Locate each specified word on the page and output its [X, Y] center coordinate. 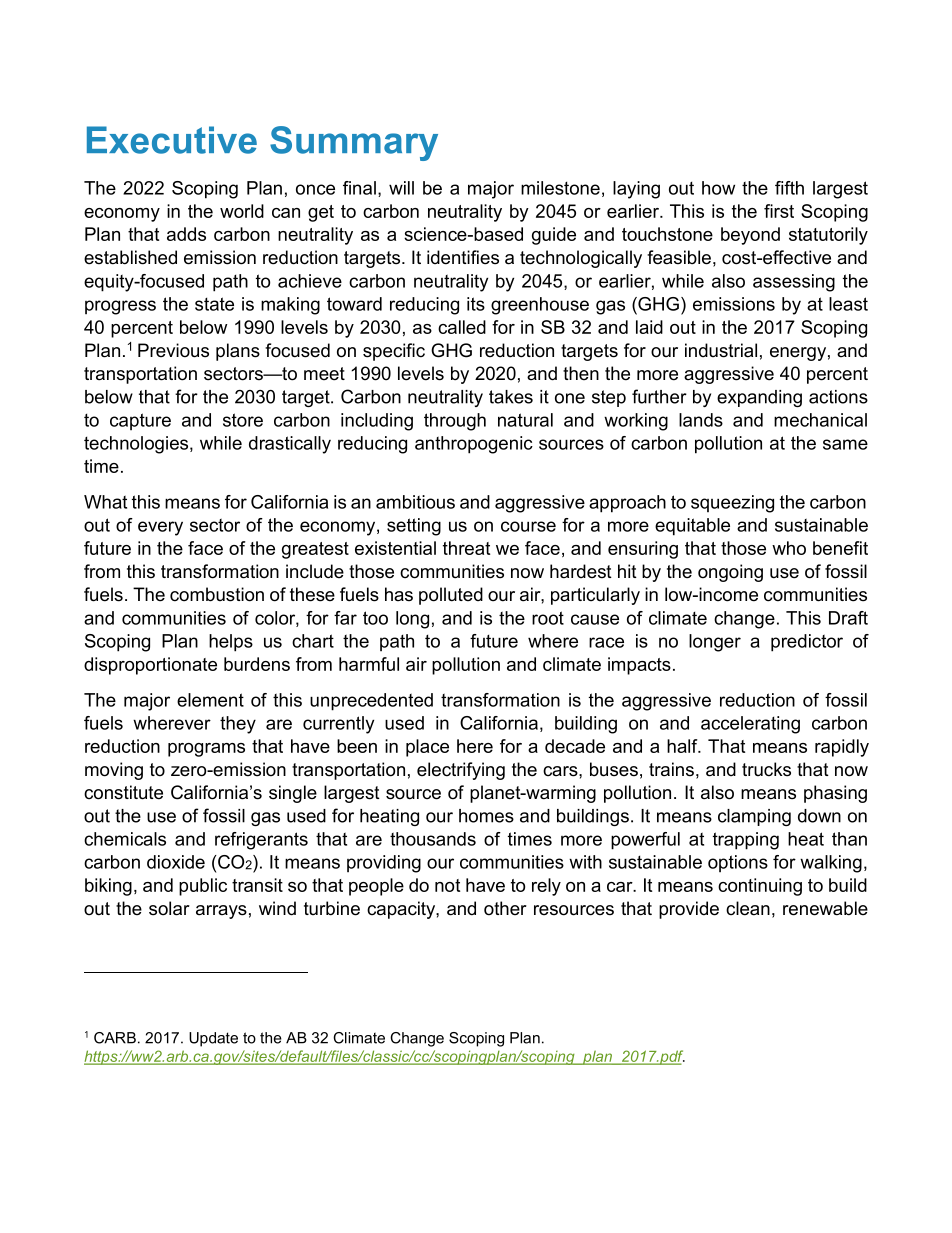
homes [486, 816]
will [401, 188]
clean [748, 908]
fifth [789, 188]
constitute [123, 792]
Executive [172, 140]
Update [213, 1039]
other [505, 908]
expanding [759, 398]
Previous [173, 350]
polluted [451, 596]
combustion [217, 594]
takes [511, 397]
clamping [754, 817]
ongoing [730, 573]
